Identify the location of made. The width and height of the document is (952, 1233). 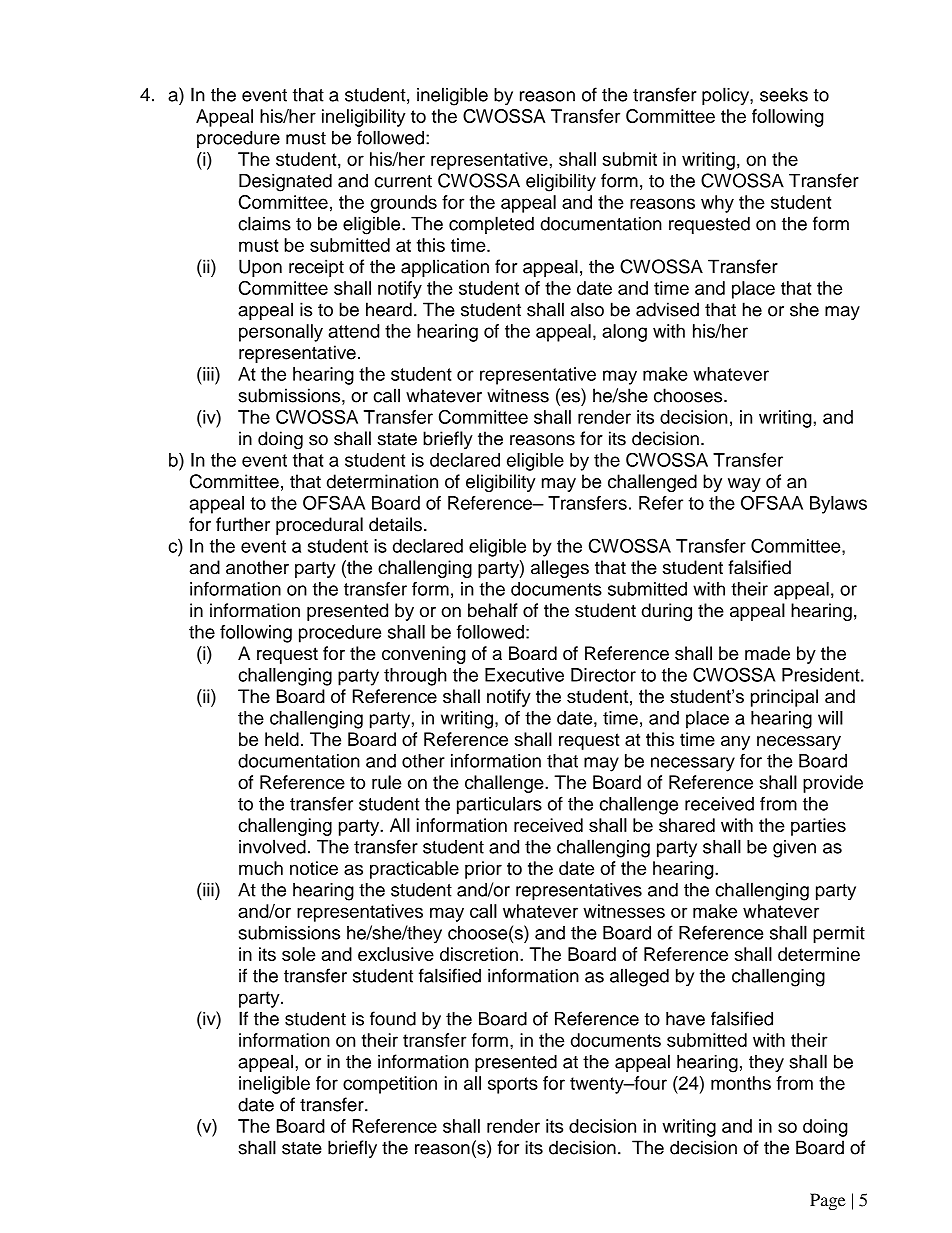
(767, 653).
